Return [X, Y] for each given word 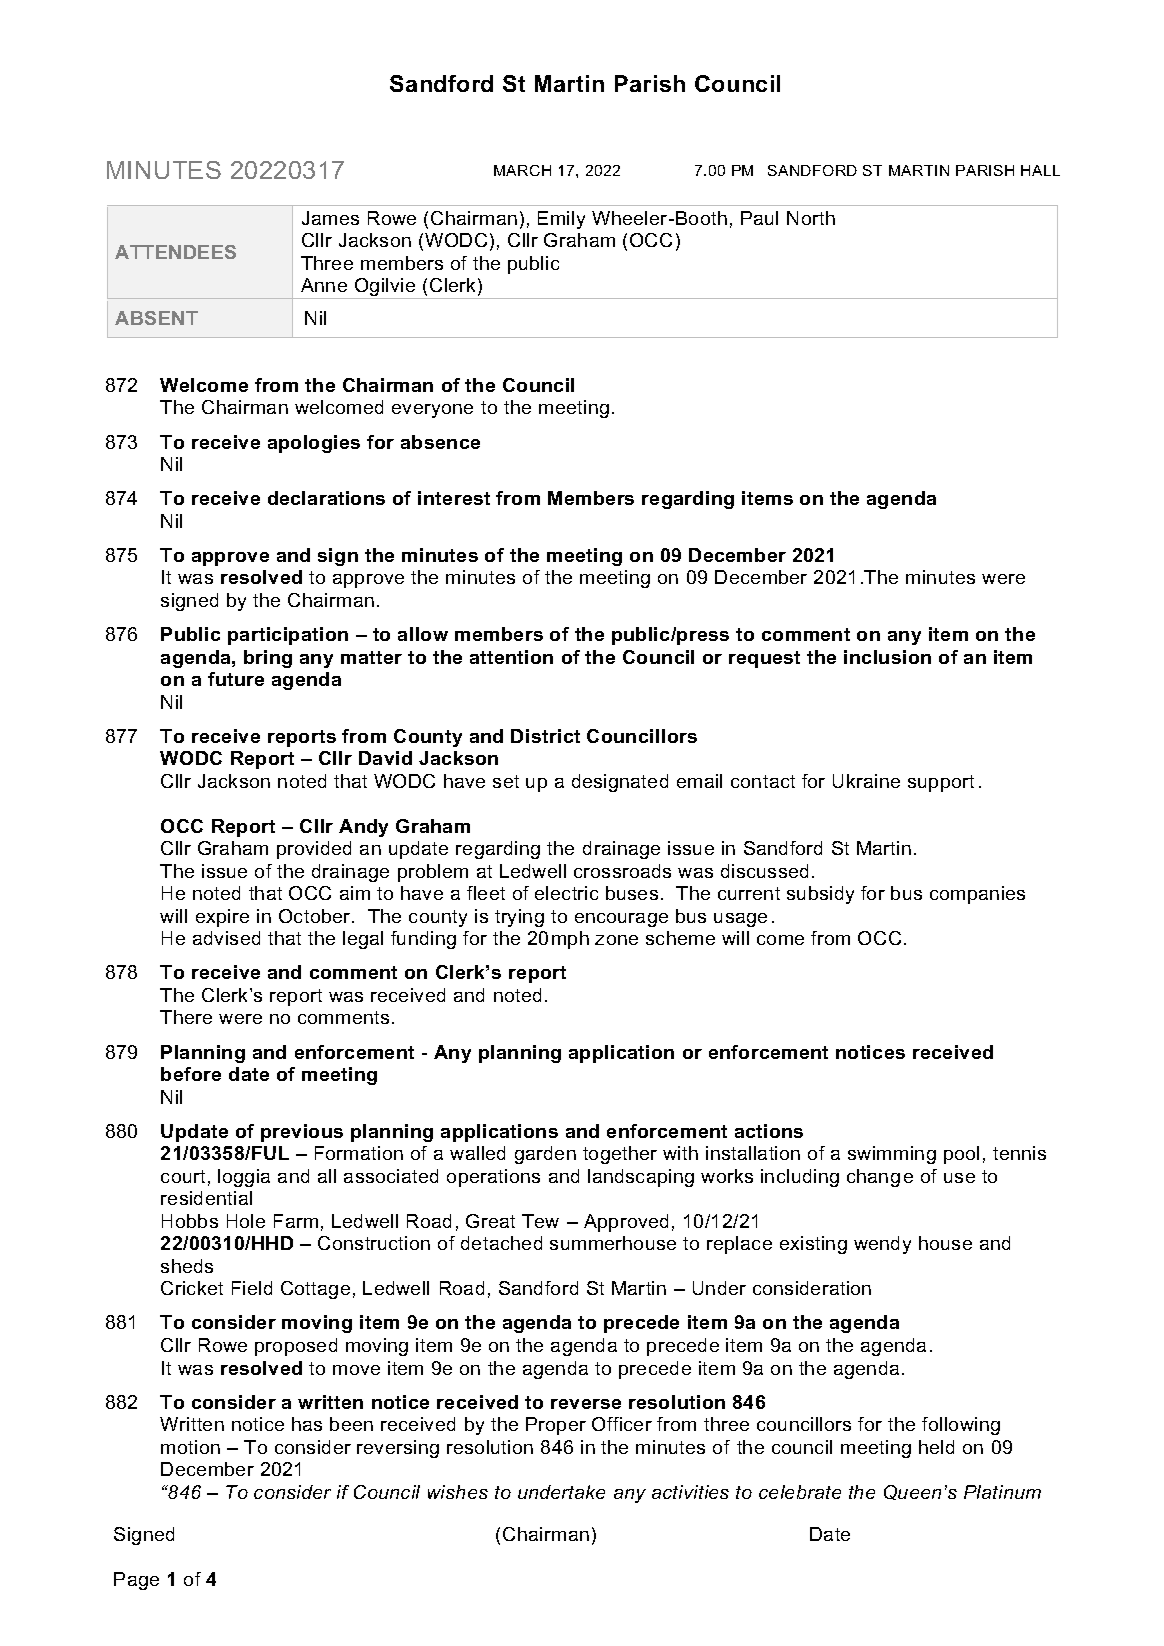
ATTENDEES [175, 252]
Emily [561, 220]
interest [454, 498]
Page [136, 1581]
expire [222, 918]
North [811, 218]
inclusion [887, 657]
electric [566, 893]
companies [977, 895]
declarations [326, 498]
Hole [246, 1221]
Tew [540, 1221]
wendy [882, 1245]
